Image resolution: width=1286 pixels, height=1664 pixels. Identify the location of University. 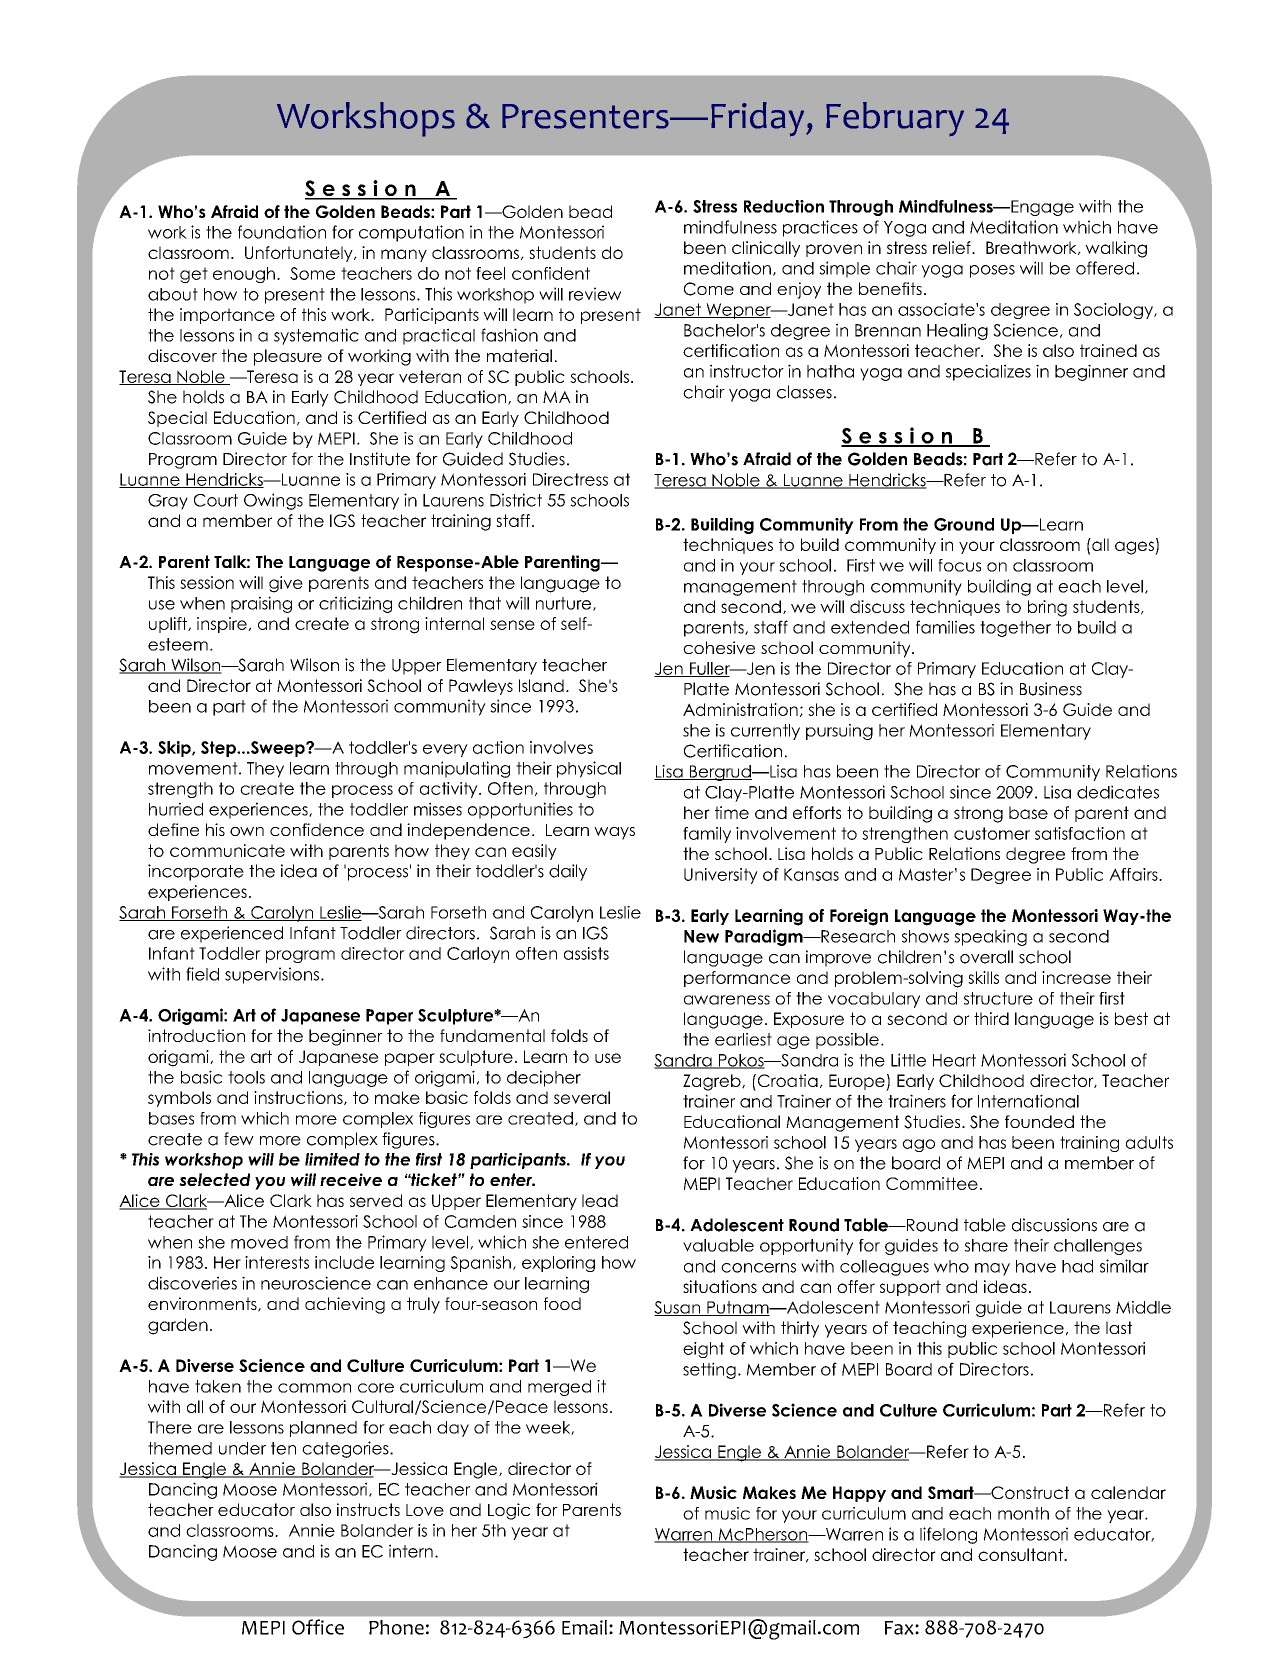
(721, 876).
